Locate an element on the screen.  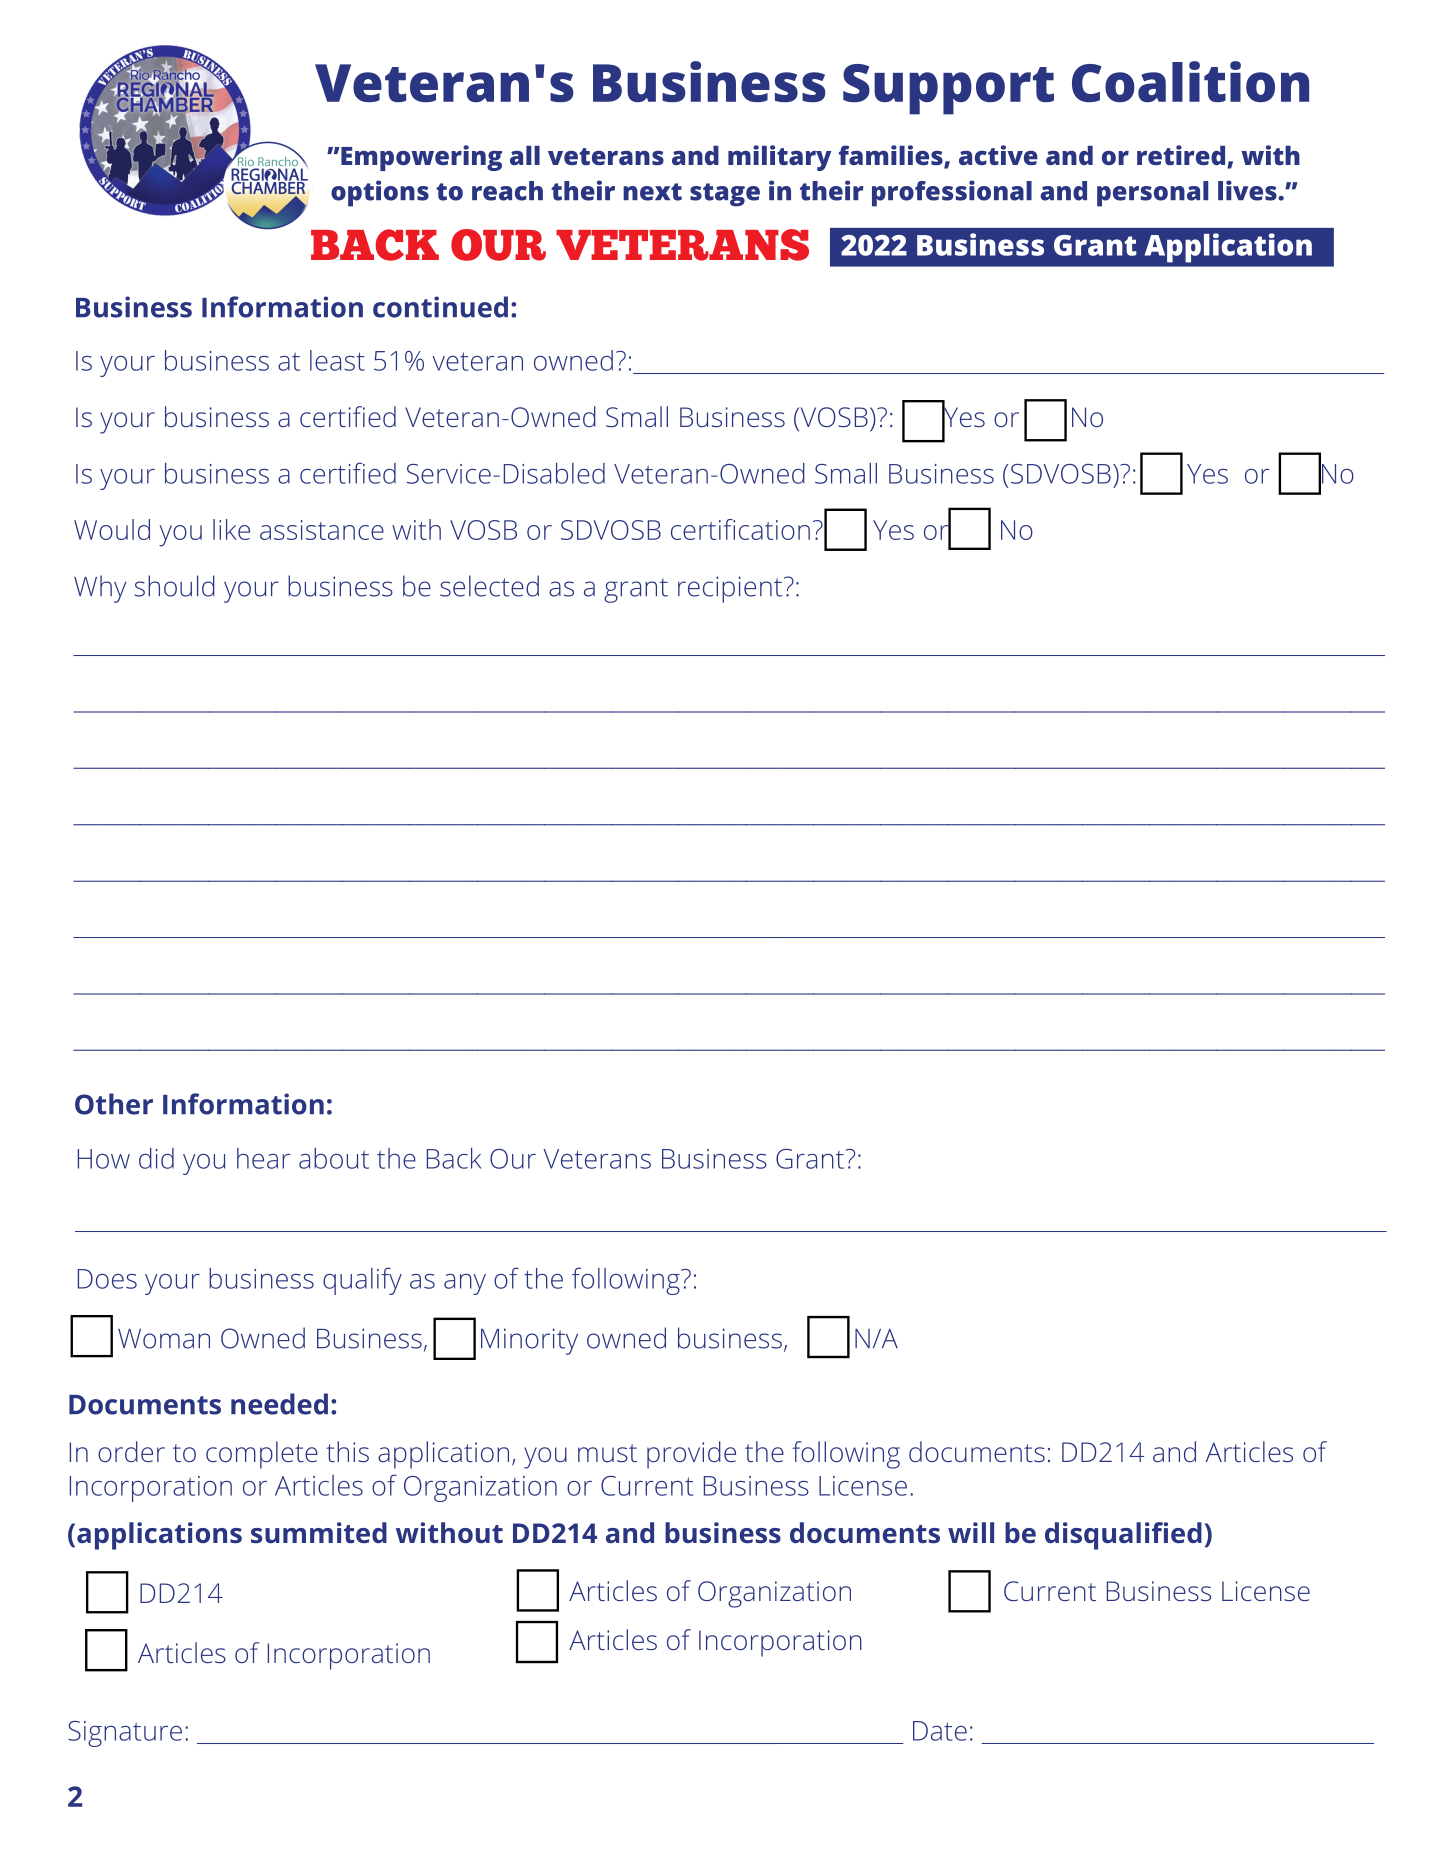
Signature is located at coordinates (125, 1734).
